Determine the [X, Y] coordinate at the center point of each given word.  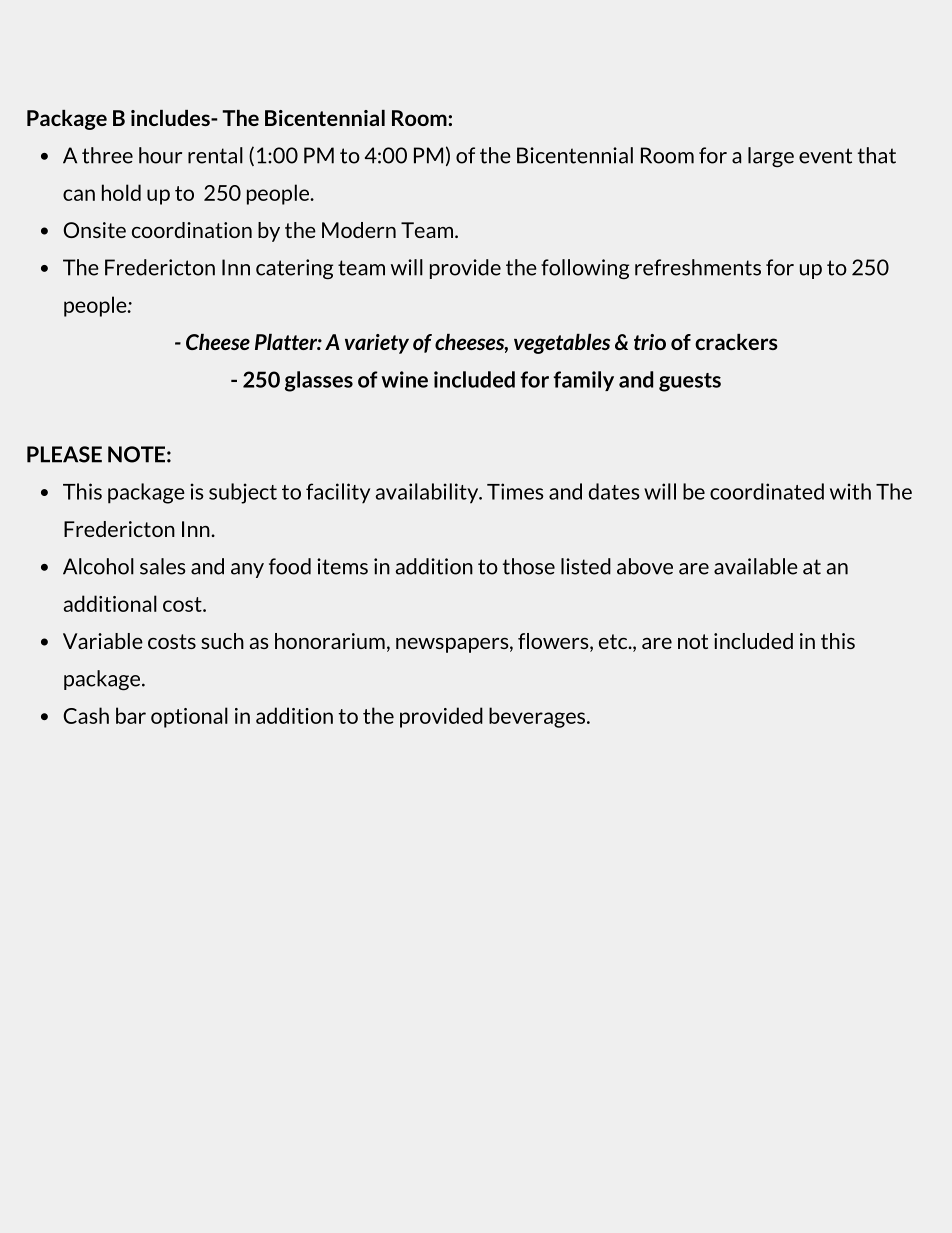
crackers [736, 342]
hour [160, 155]
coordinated [767, 491]
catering [294, 269]
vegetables [562, 344]
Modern [359, 230]
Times [515, 491]
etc [614, 641]
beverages [538, 717]
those [529, 566]
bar [131, 715]
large [771, 157]
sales [162, 566]
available [756, 566]
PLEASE [64, 454]
